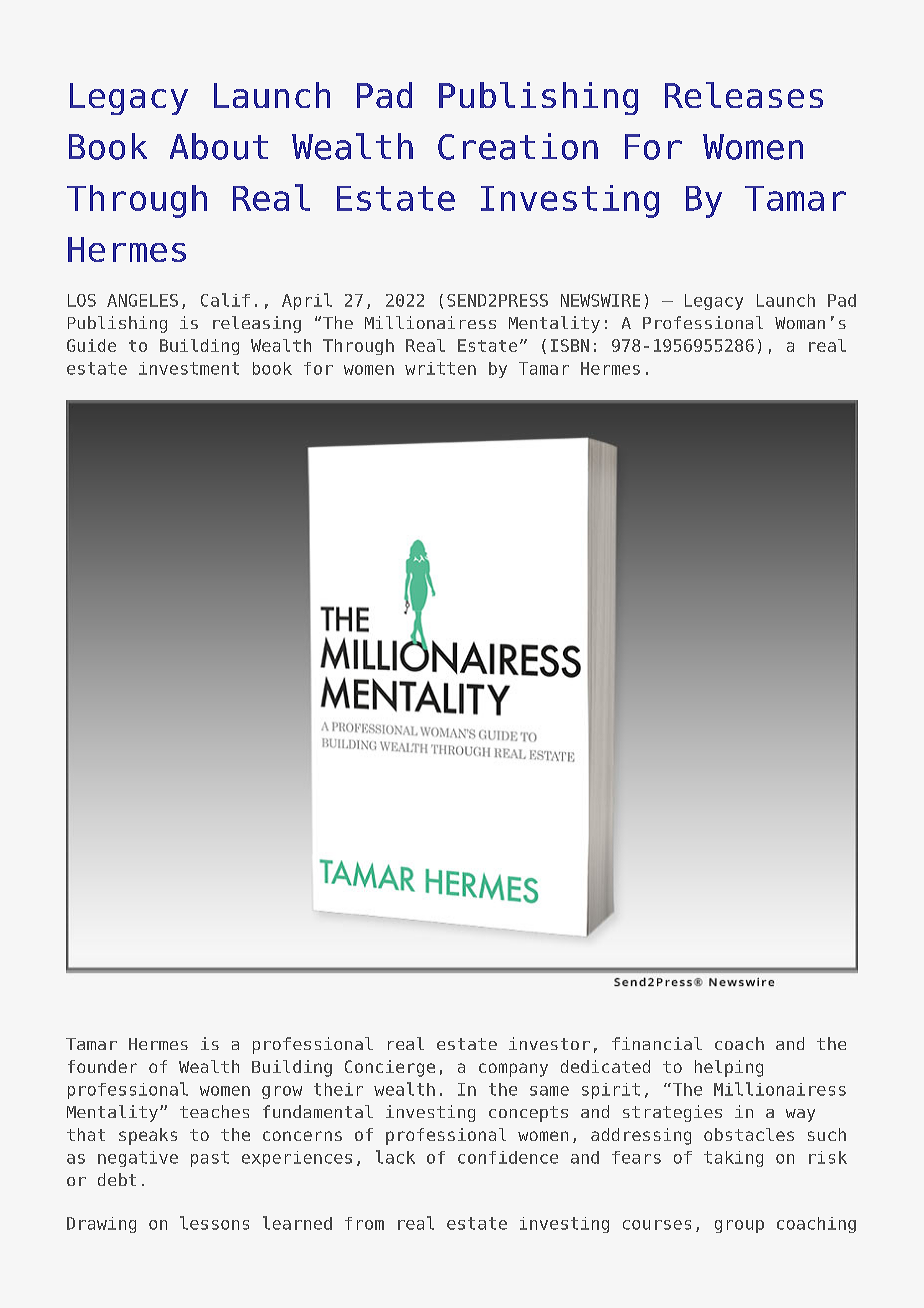 The width and height of the image is (924, 1308). I want to click on financial, so click(657, 1043).
